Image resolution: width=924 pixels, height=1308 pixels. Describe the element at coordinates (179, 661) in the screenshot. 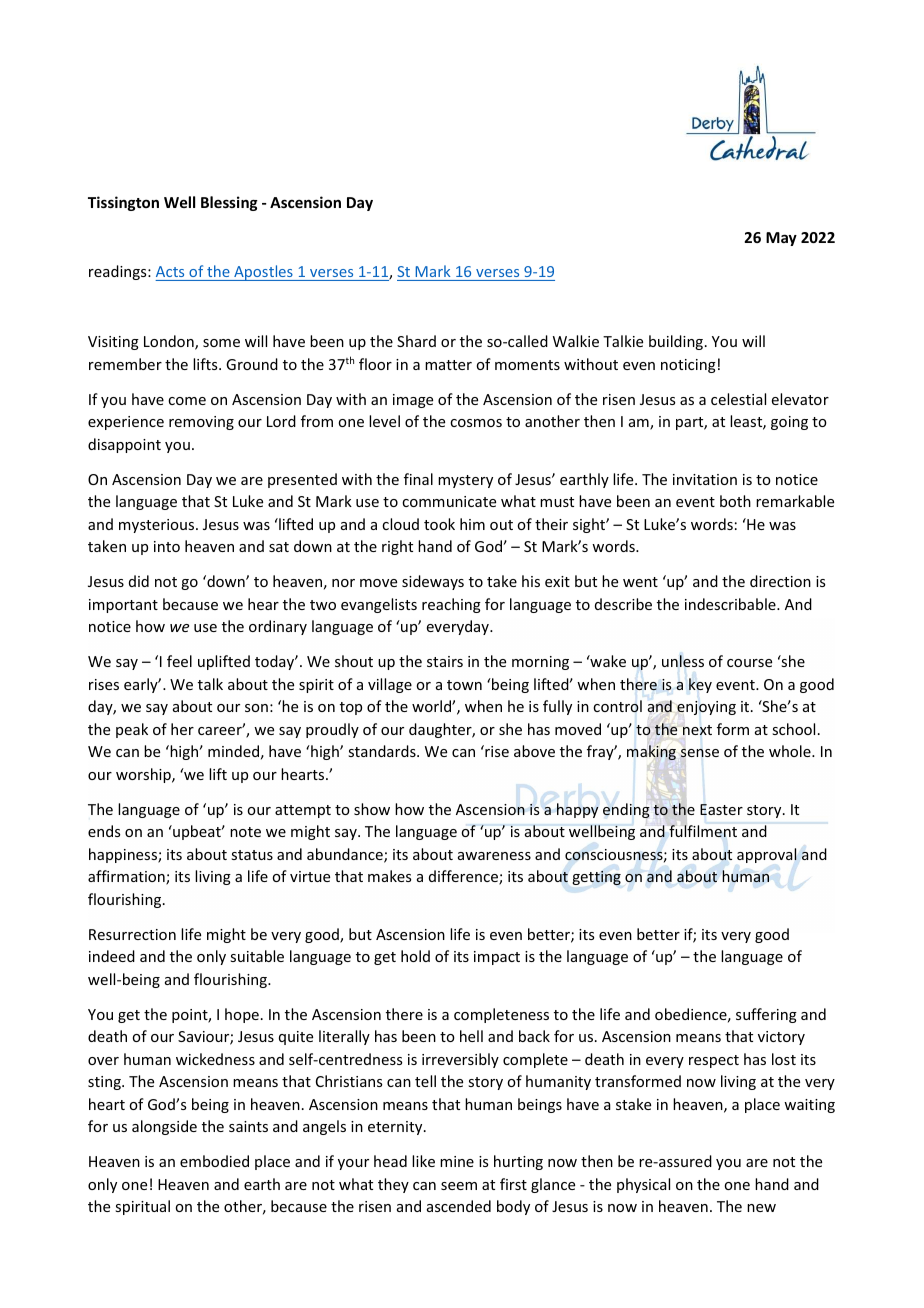

I see `feel` at that location.
